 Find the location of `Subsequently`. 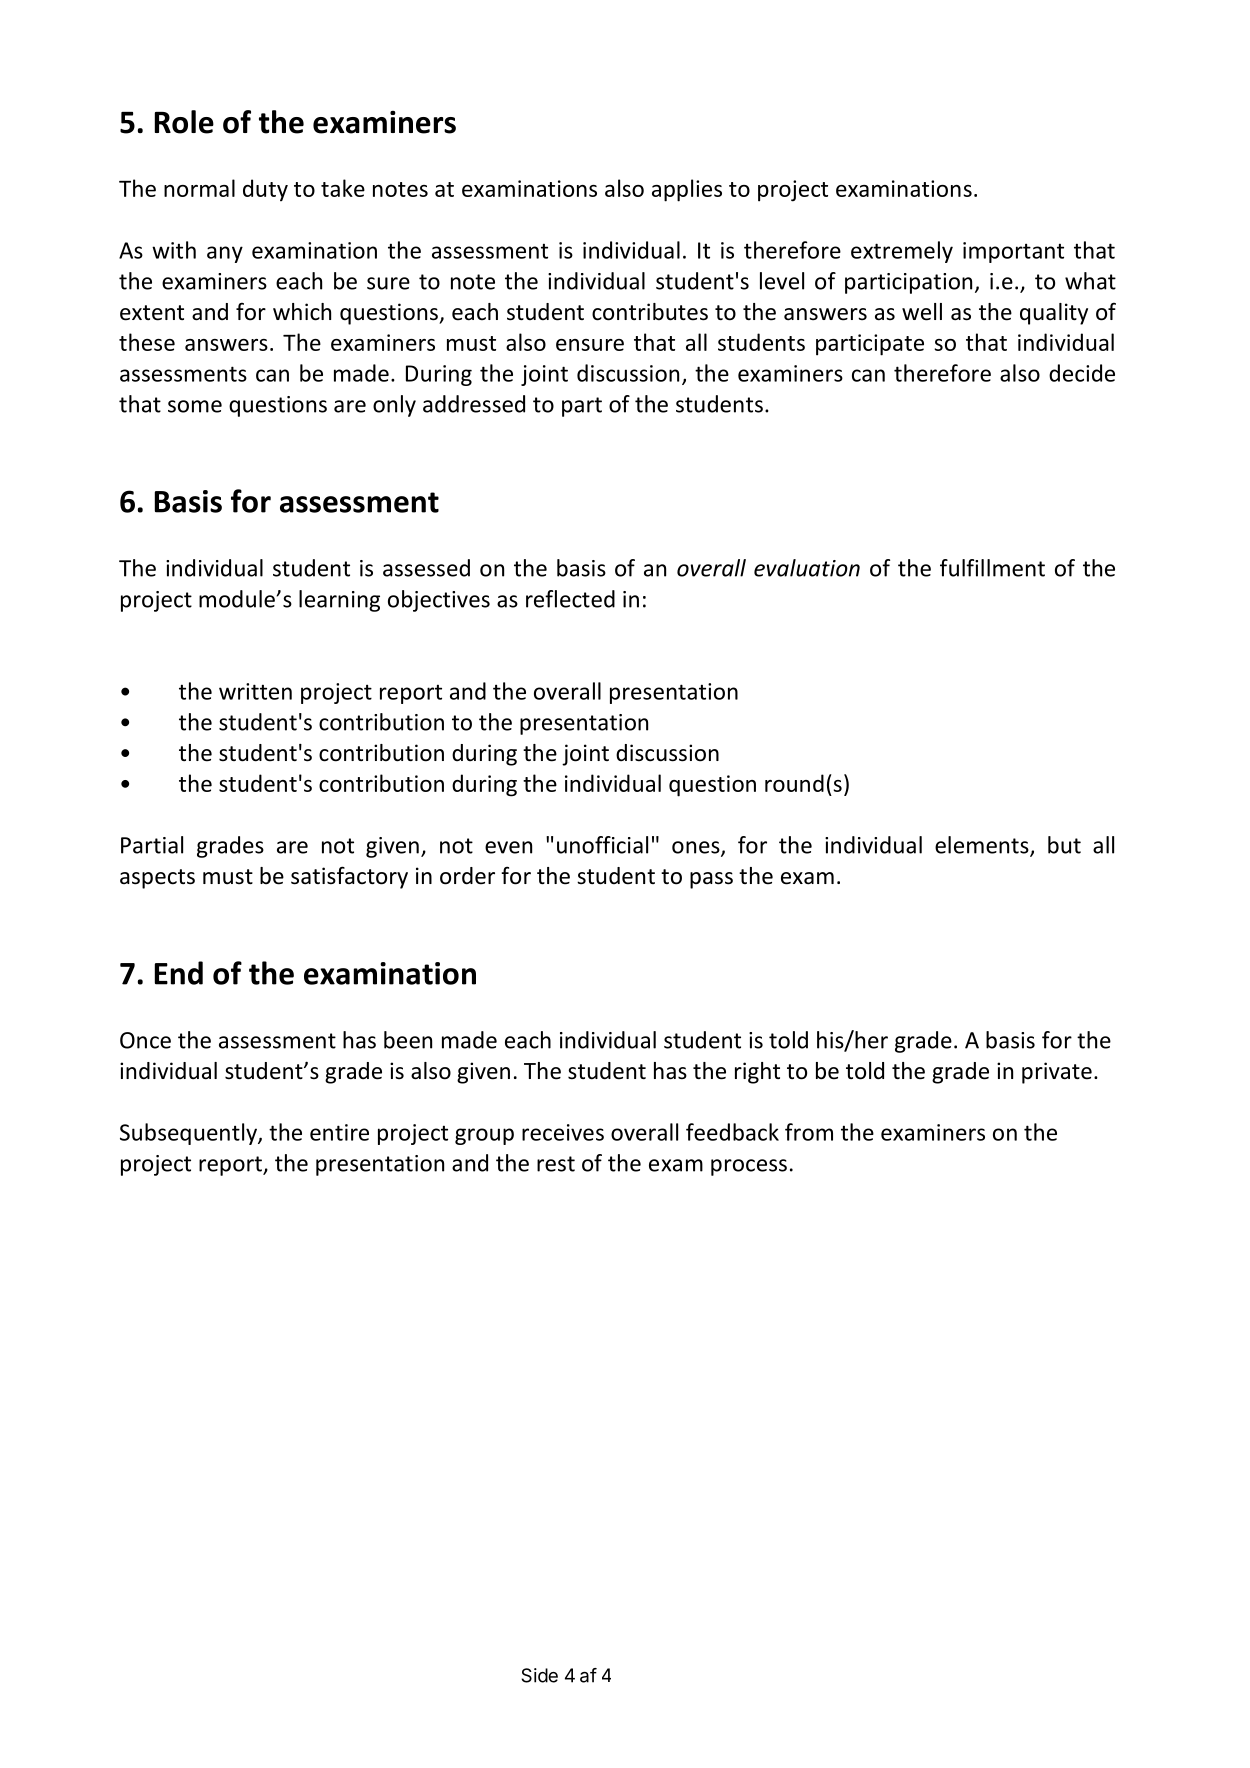

Subsequently is located at coordinates (189, 1134).
